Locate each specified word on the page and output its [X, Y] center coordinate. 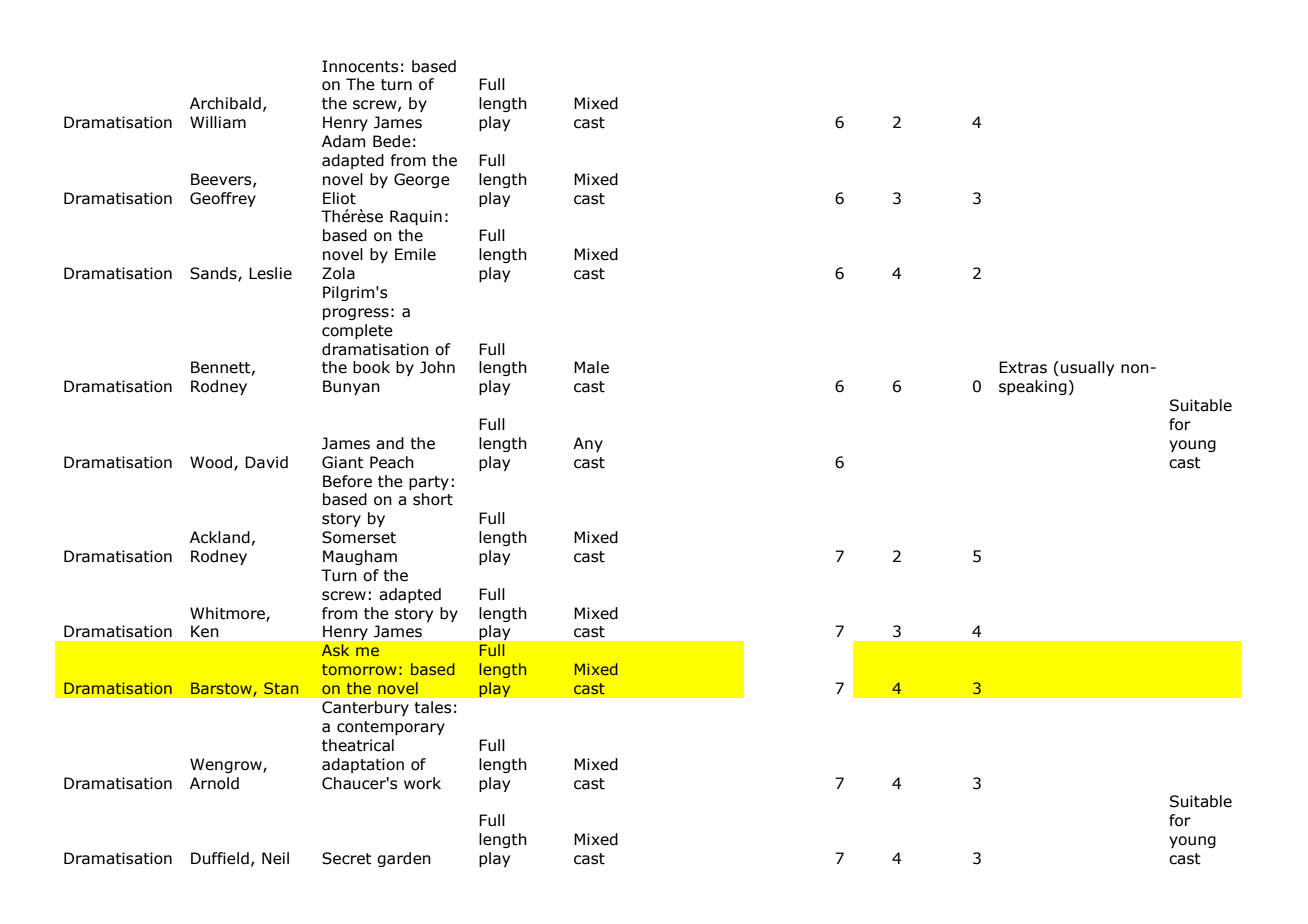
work [422, 783]
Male [591, 367]
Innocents [360, 66]
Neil [275, 858]
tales [432, 707]
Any [588, 444]
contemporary [391, 728]
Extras [1023, 367]
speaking [1033, 387]
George [422, 180]
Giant [343, 462]
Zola [338, 273]
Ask [335, 650]
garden [404, 859]
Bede [392, 141]
